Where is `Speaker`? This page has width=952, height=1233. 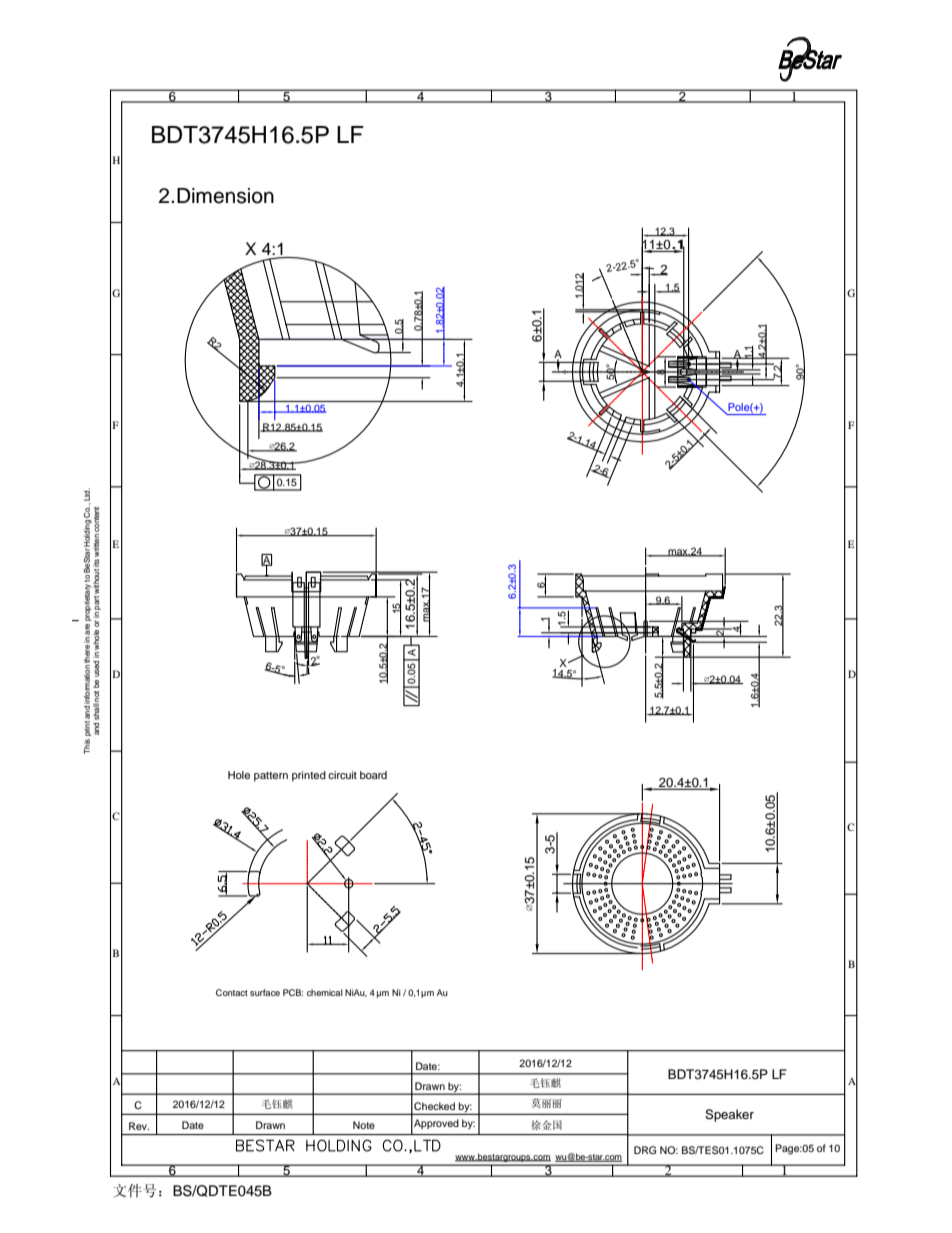 Speaker is located at coordinates (729, 1115).
